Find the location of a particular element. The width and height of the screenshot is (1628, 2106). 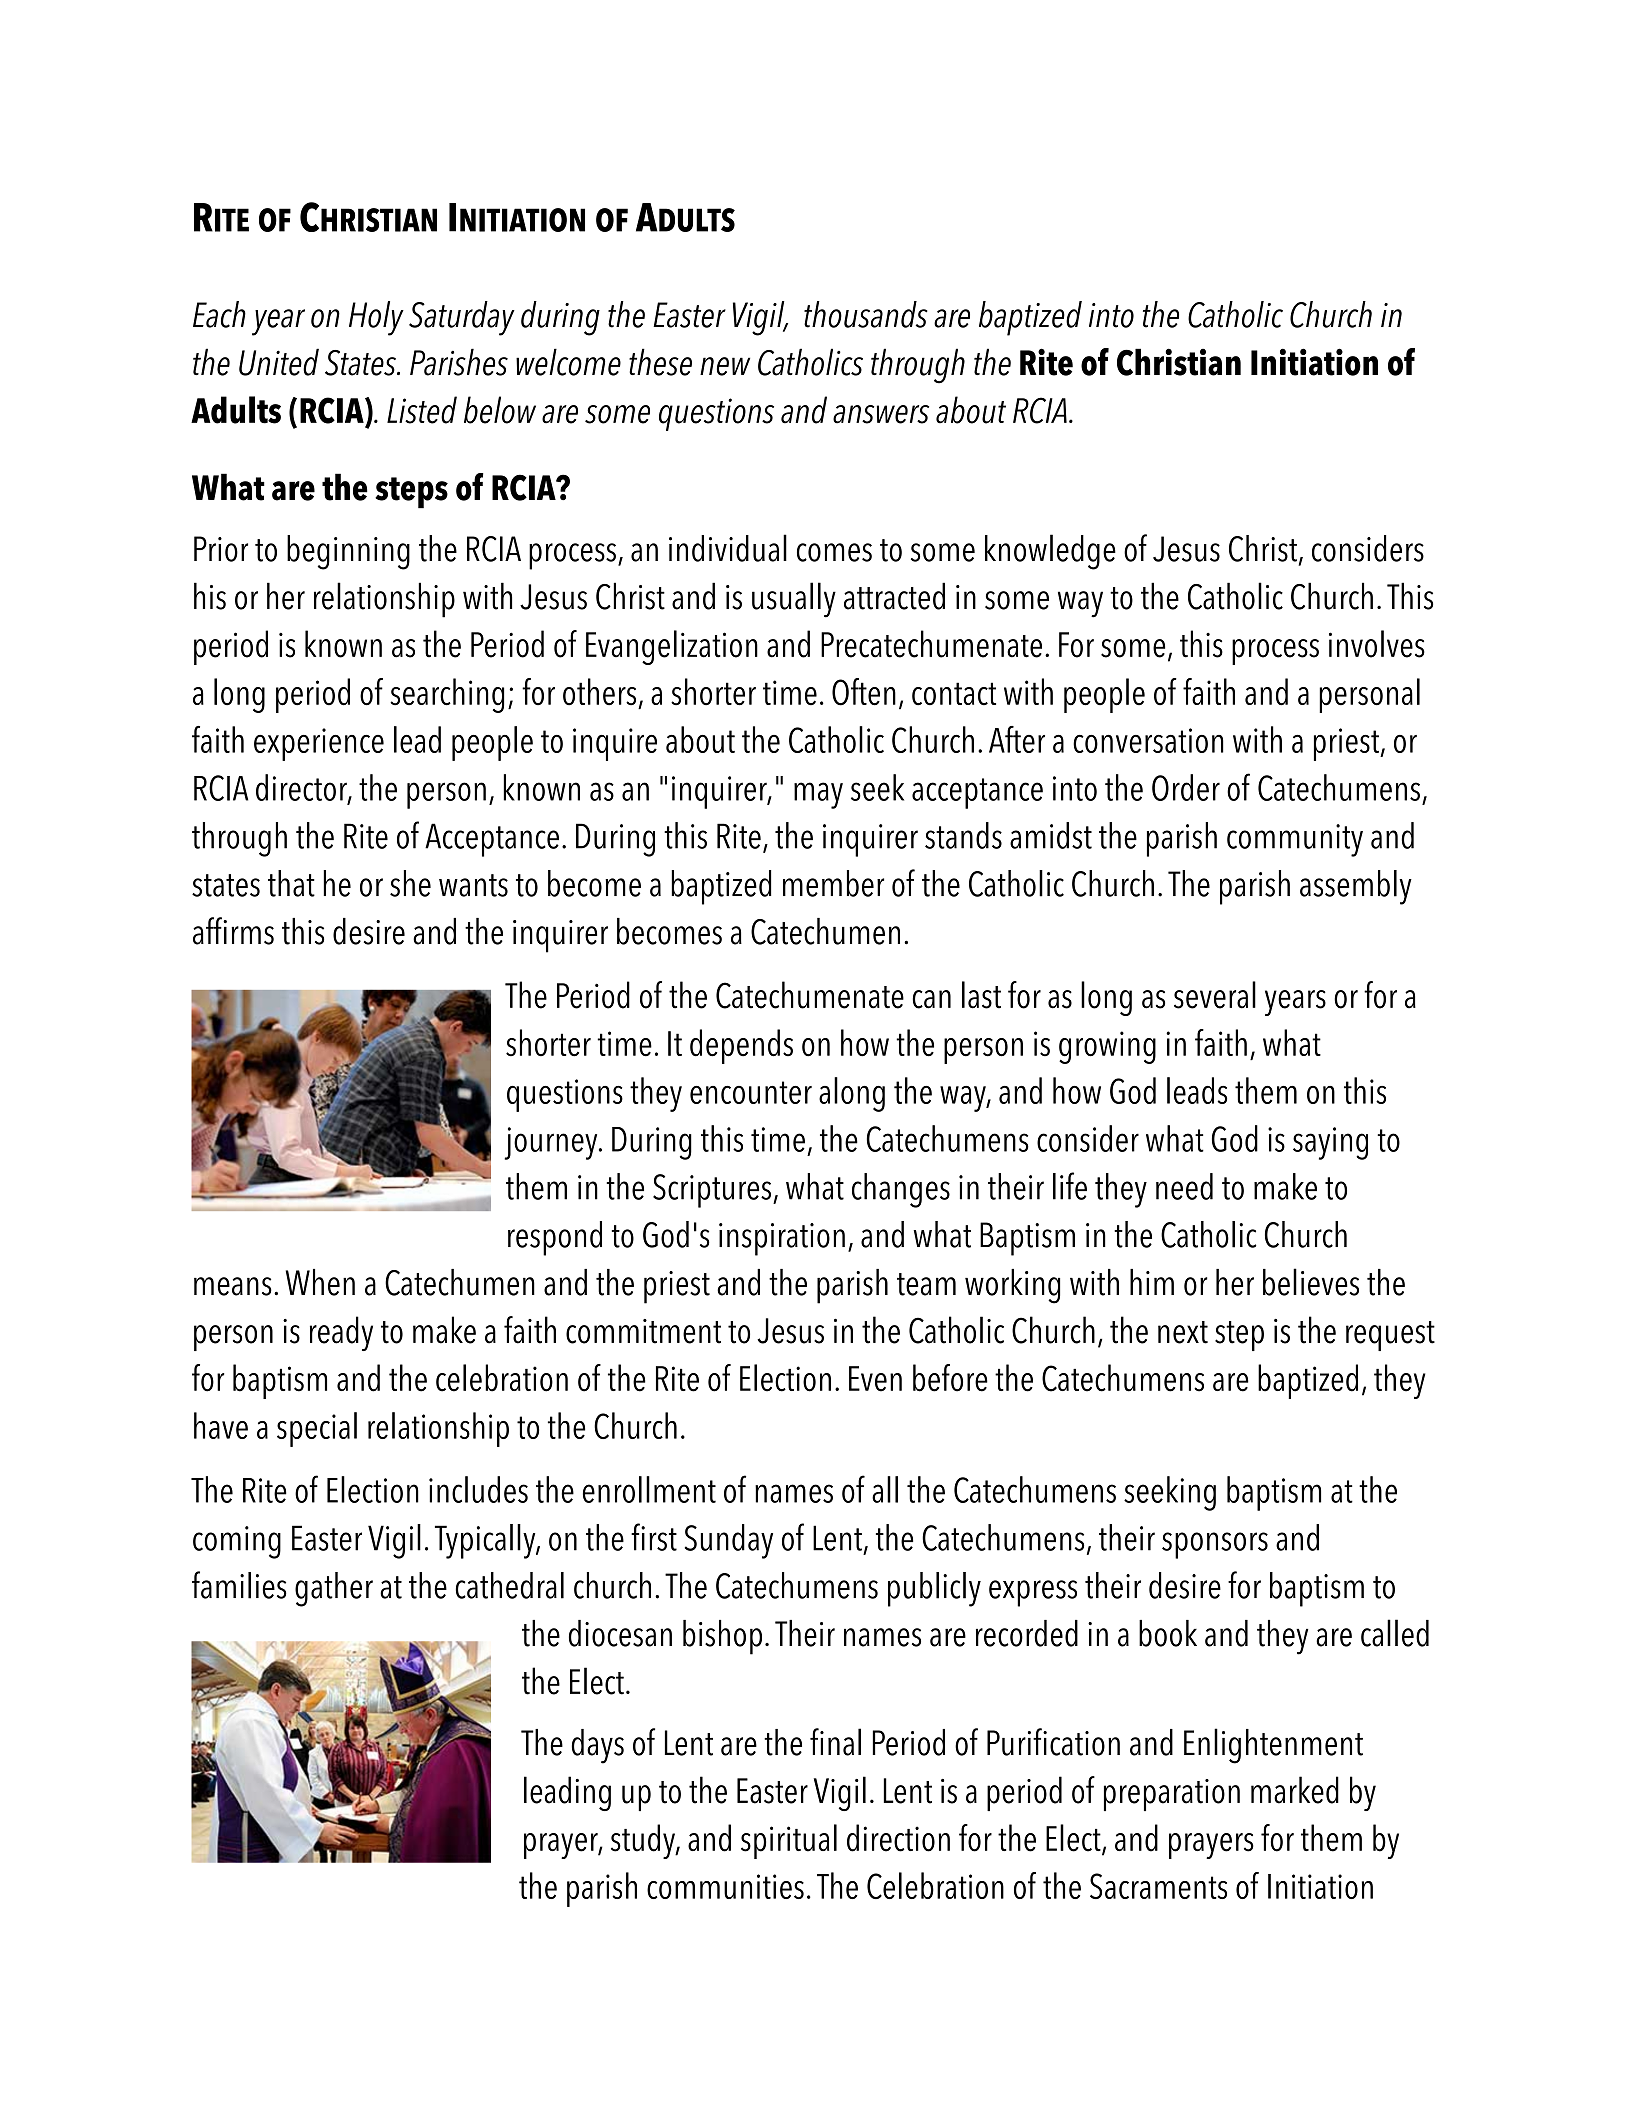

marked is located at coordinates (1295, 1790).
